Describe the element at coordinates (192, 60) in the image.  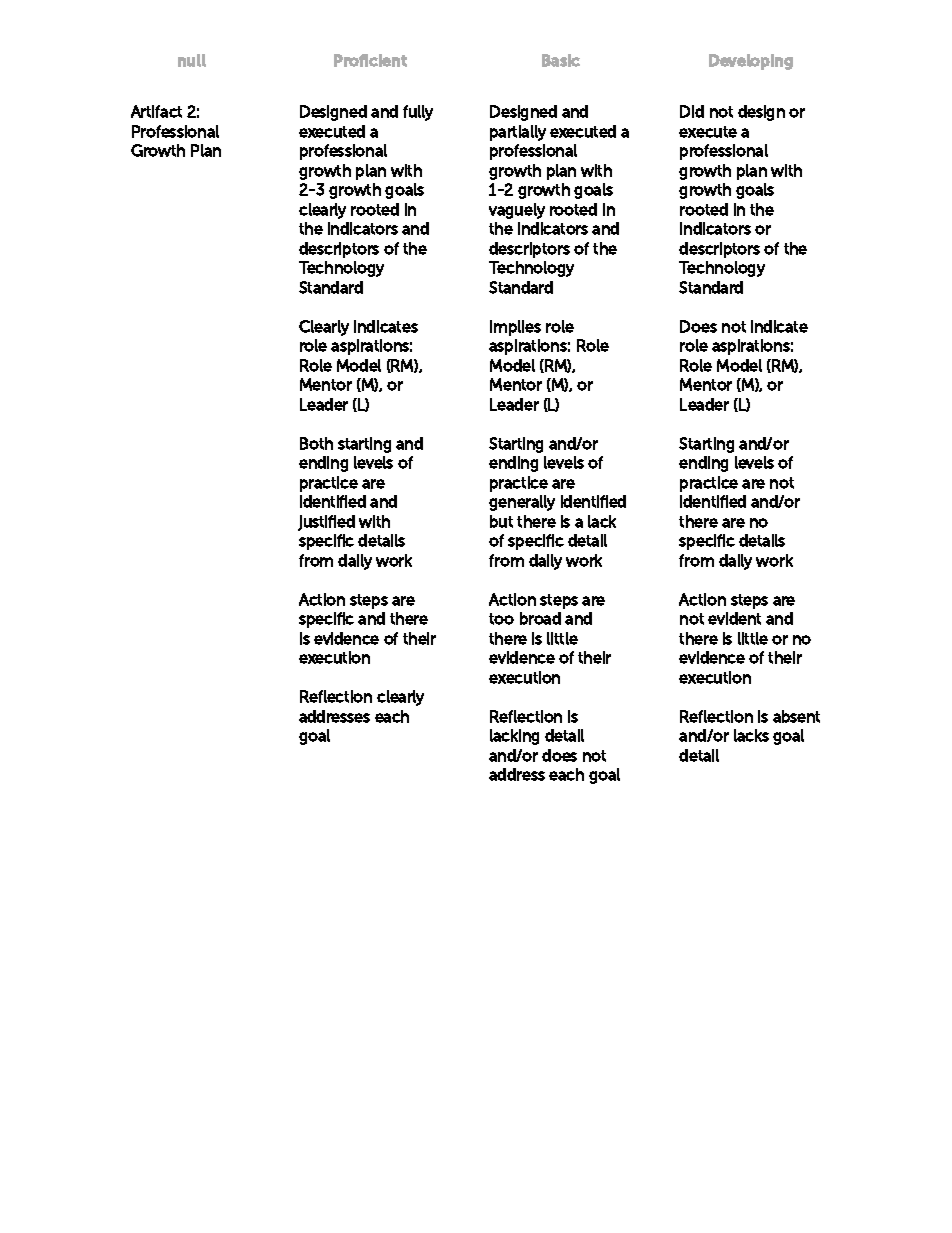
I see `null` at that location.
